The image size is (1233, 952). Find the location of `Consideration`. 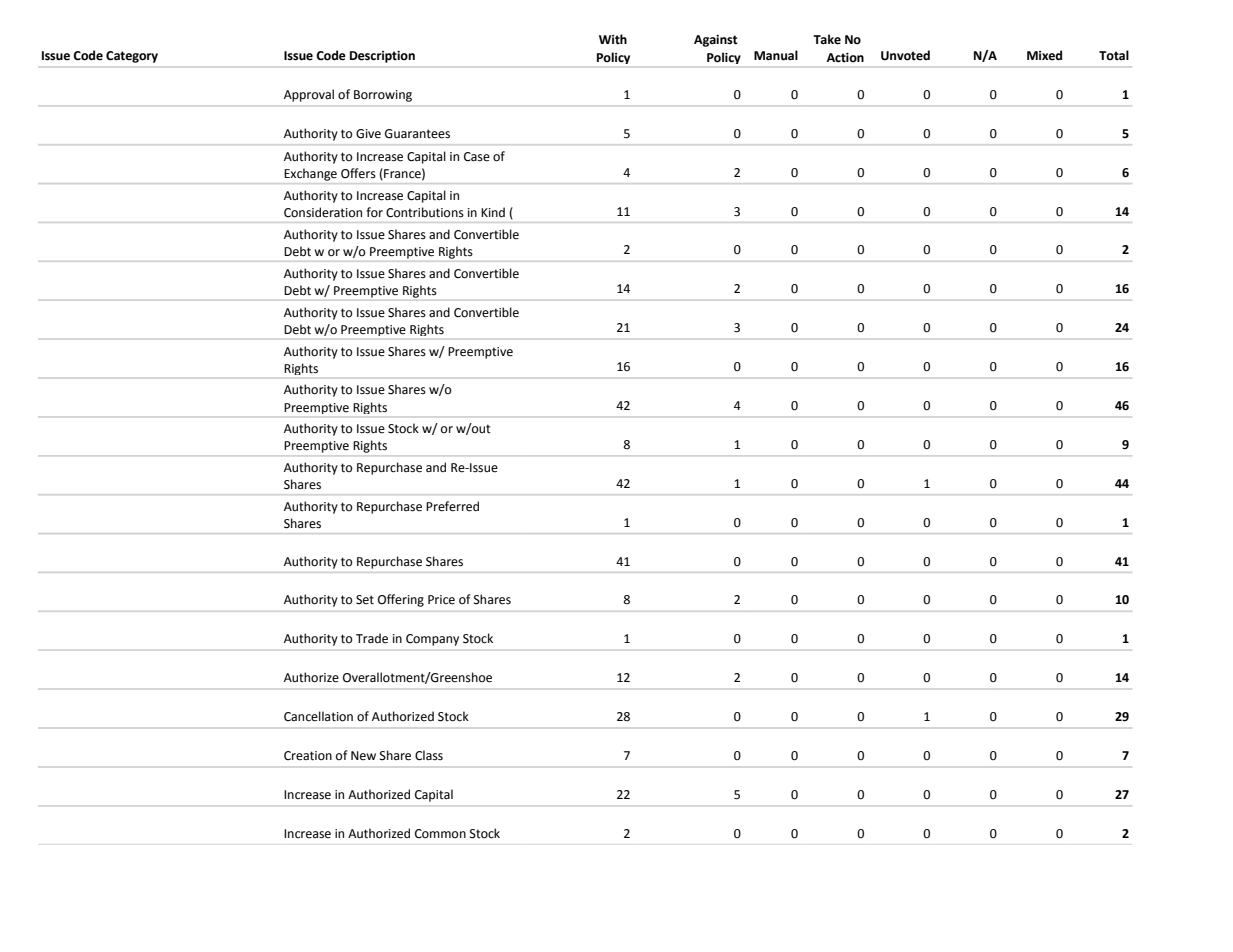

Consideration is located at coordinates (323, 212).
